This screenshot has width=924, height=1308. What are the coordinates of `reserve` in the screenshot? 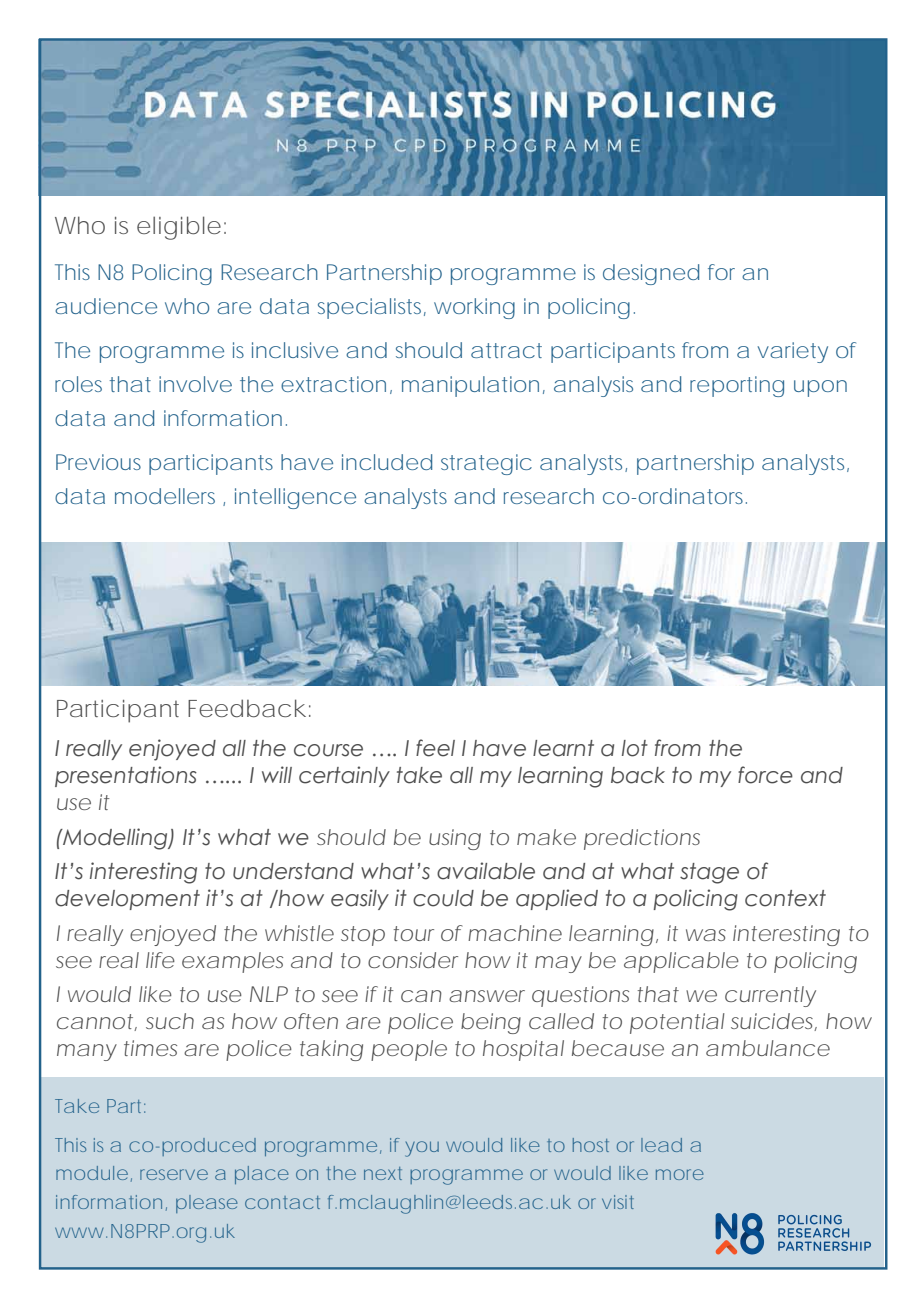 It's located at (174, 1174).
